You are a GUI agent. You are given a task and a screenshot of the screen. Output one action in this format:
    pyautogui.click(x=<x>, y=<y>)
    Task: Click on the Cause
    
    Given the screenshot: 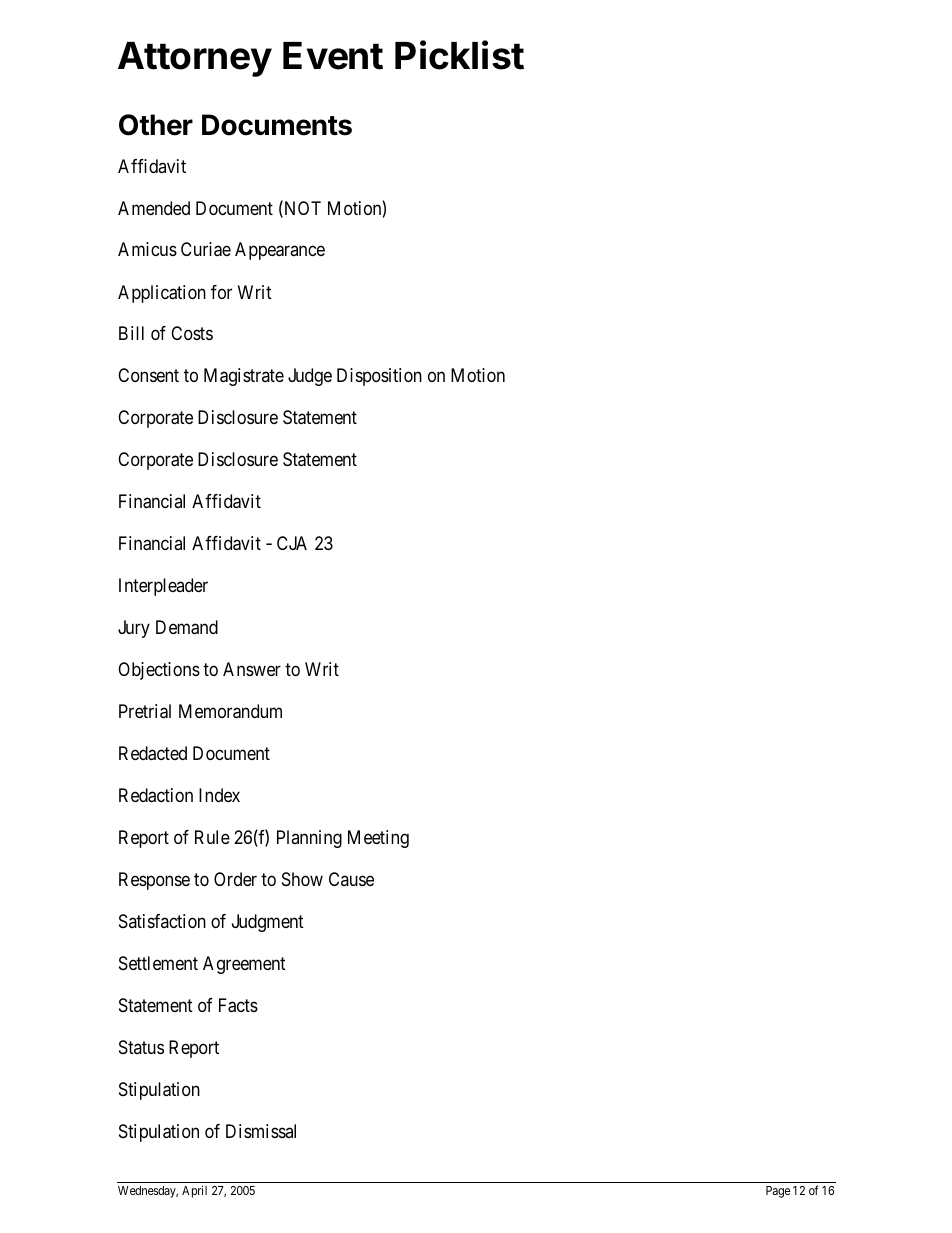 What is the action you would take?
    pyautogui.click(x=351, y=879)
